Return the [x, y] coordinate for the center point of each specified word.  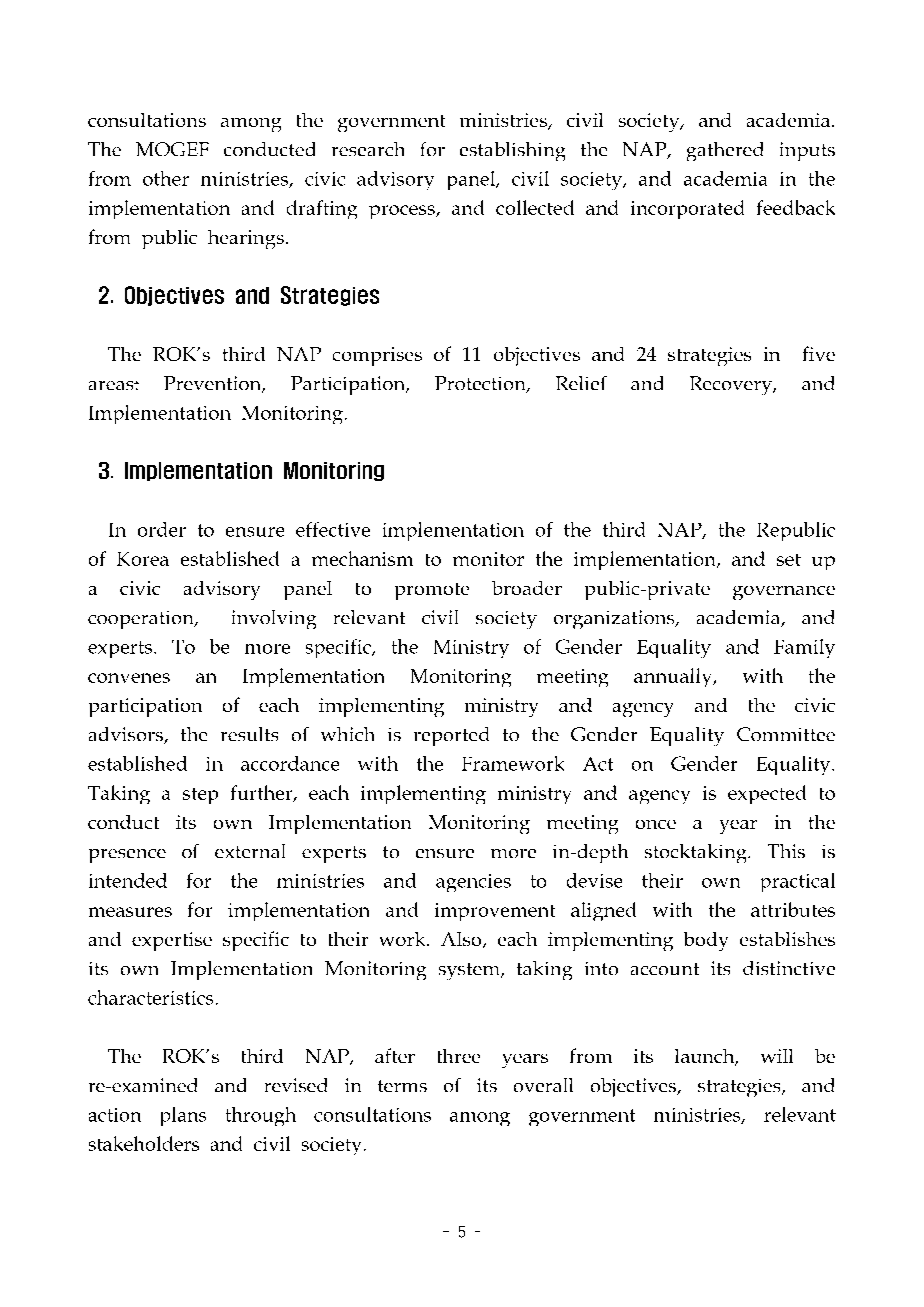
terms [402, 1086]
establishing [512, 151]
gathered [725, 151]
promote [432, 591]
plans [183, 1116]
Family [804, 648]
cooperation [143, 620]
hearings [248, 239]
